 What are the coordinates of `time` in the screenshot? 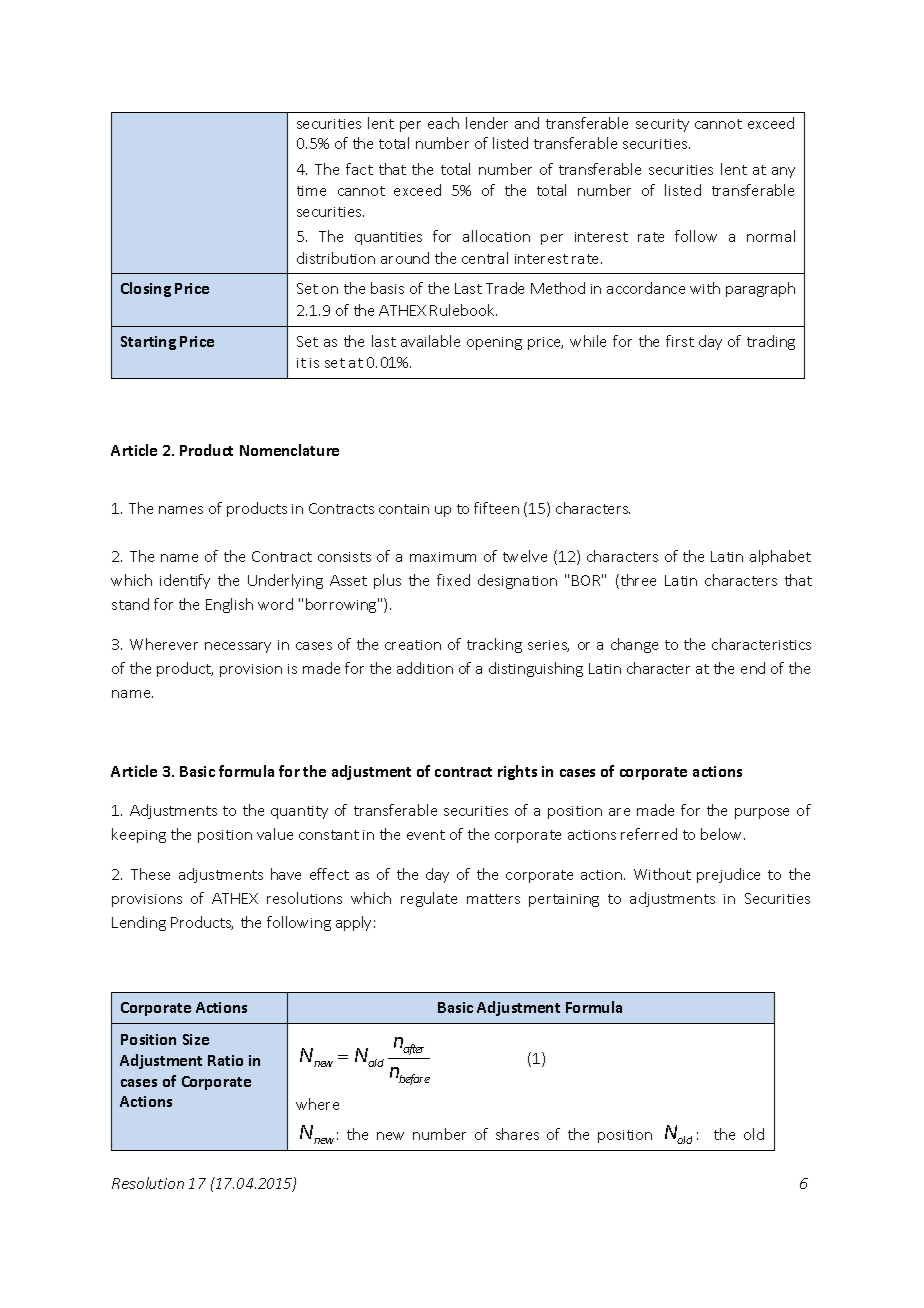 It's located at (311, 191).
